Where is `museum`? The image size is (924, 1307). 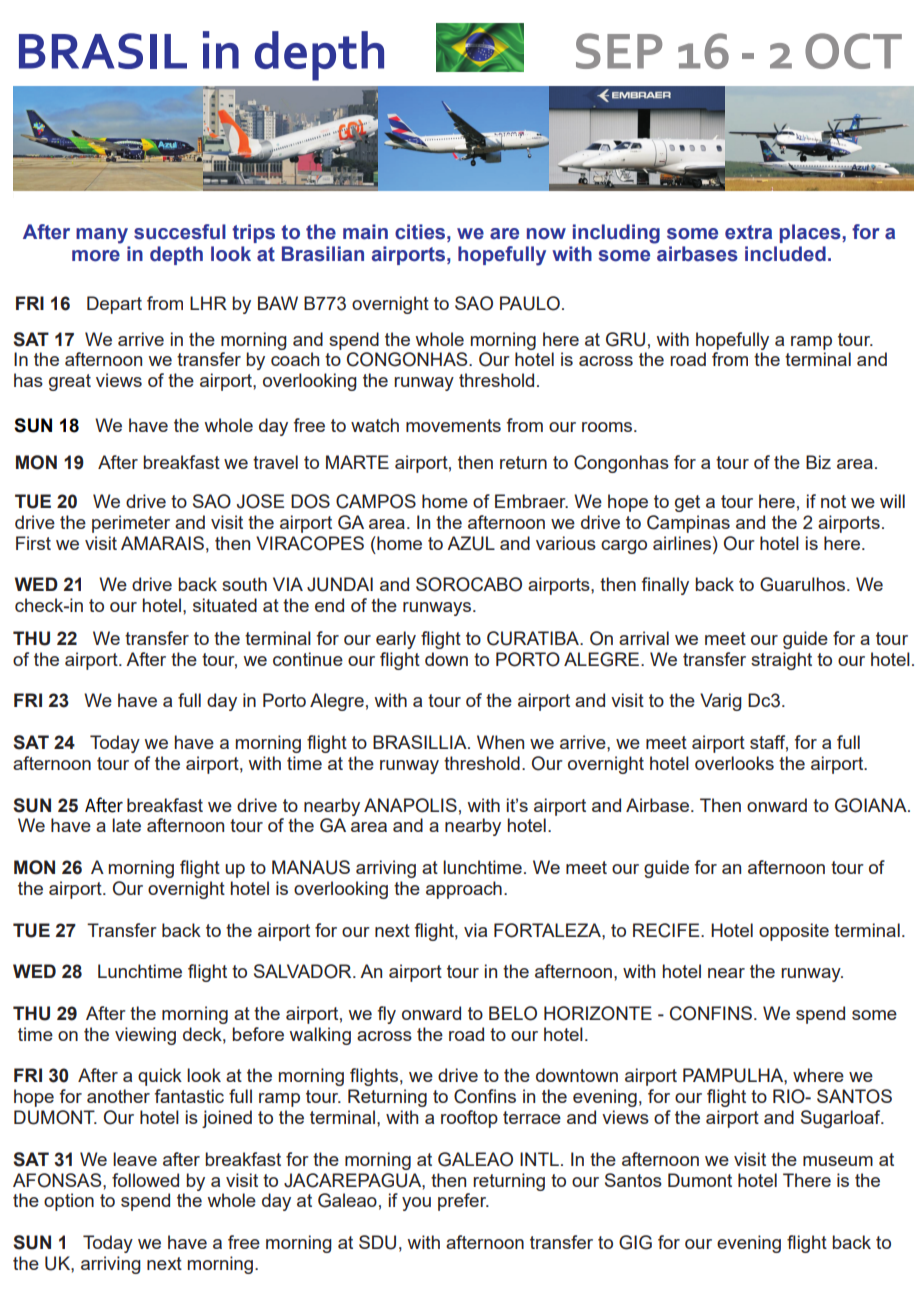 museum is located at coordinates (838, 1161).
